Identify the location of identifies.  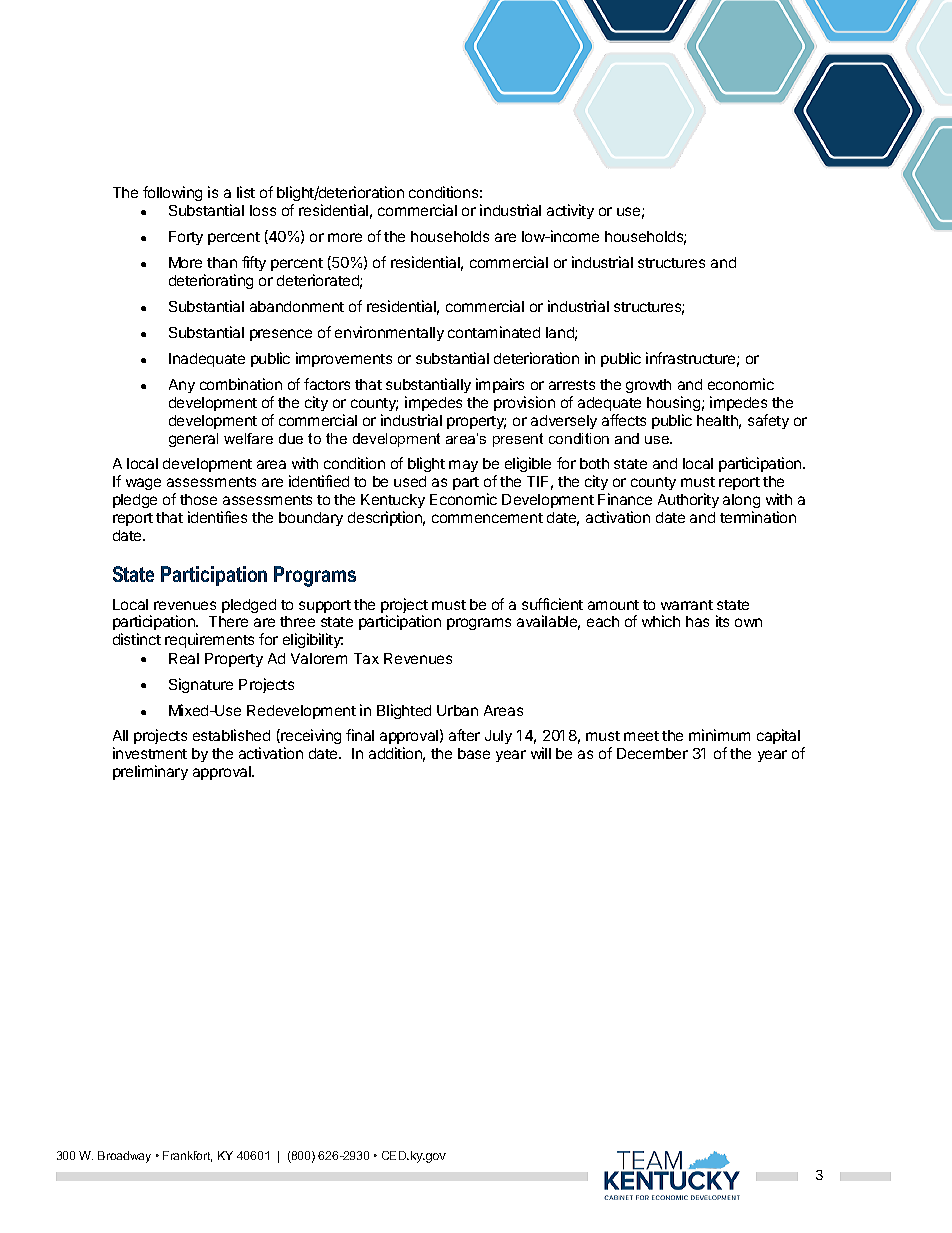
(217, 517).
